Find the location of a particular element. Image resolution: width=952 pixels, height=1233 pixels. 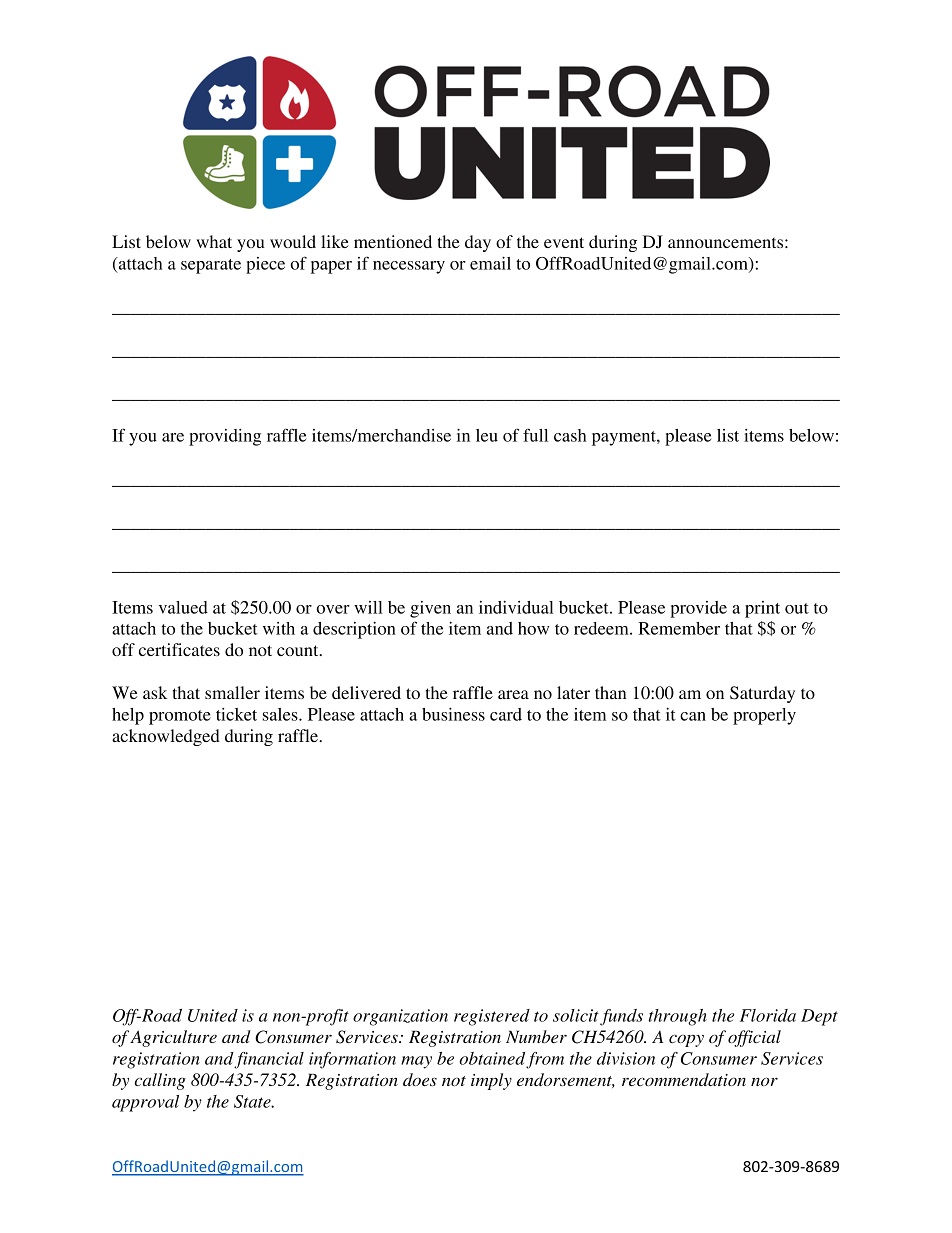

imply is located at coordinates (491, 1081).
